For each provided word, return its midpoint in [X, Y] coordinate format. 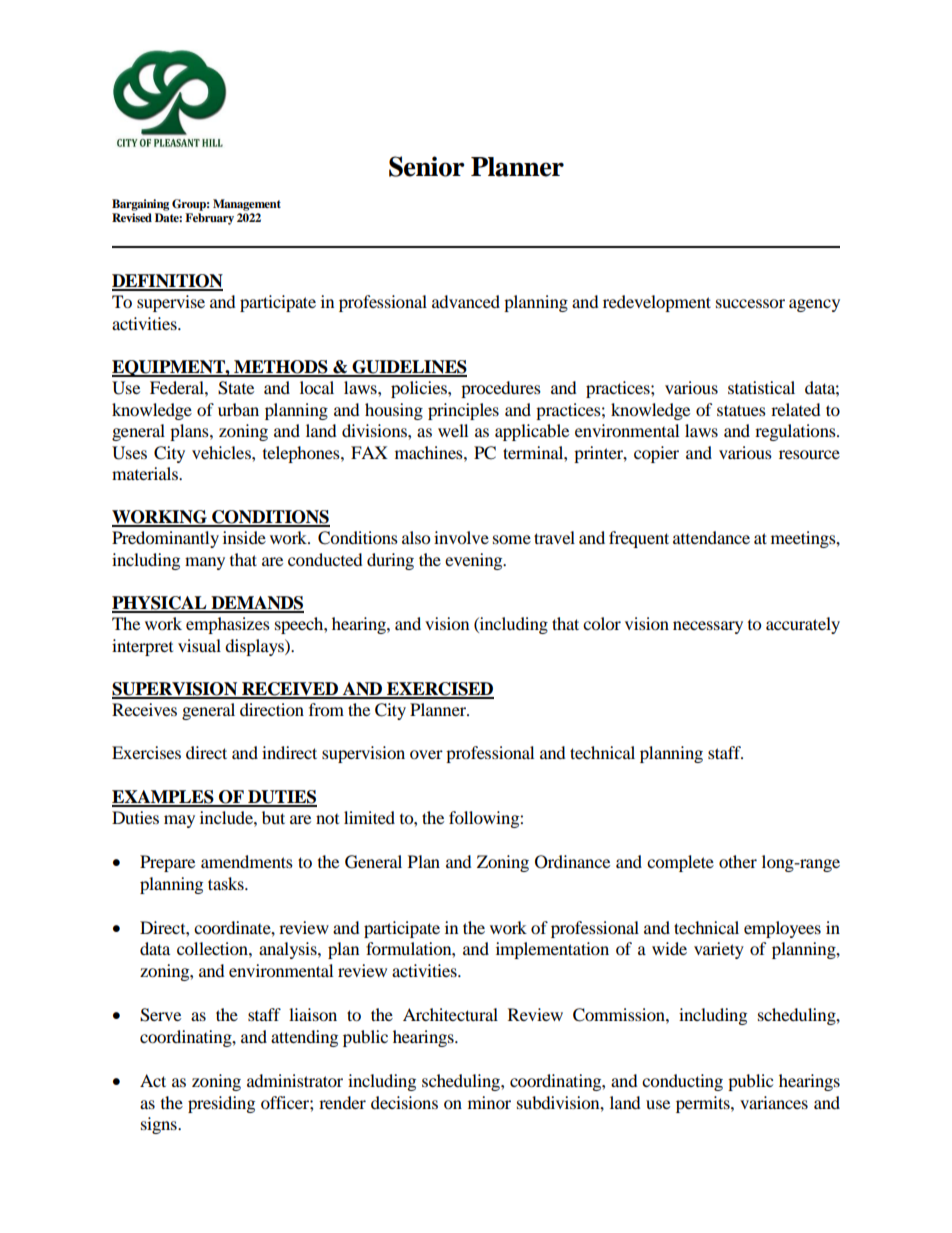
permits [704, 1104]
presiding [221, 1104]
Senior [427, 166]
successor [750, 303]
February [209, 219]
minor [489, 1102]
